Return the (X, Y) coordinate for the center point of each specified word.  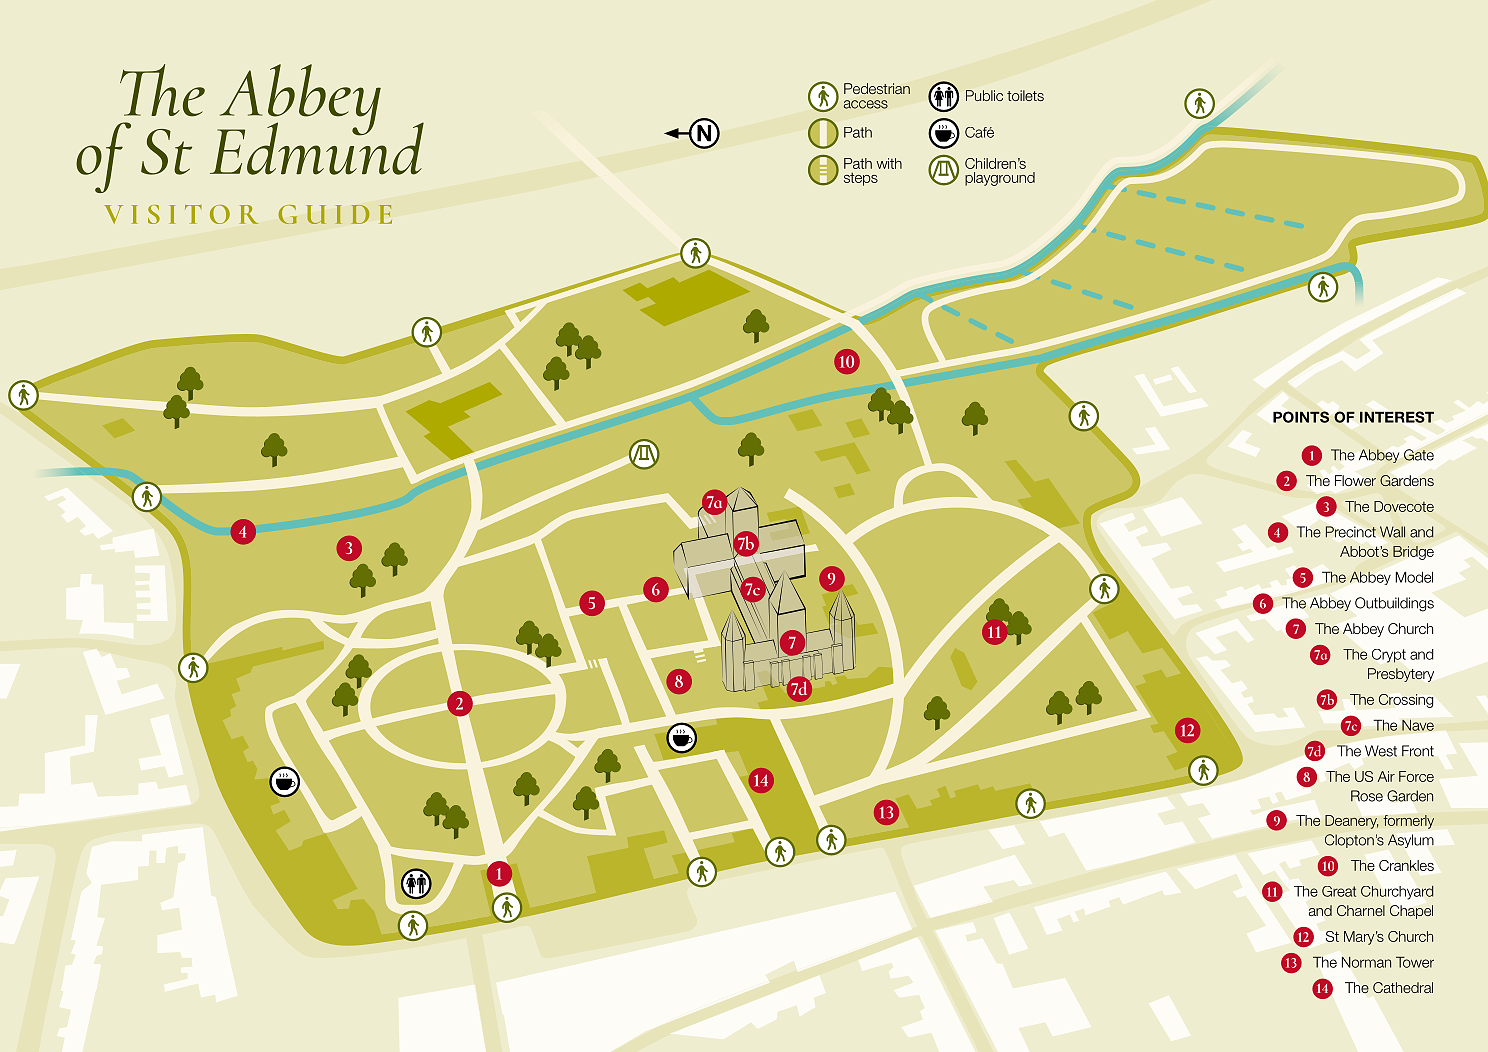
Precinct (1350, 532)
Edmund (317, 147)
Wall (1392, 532)
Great (1339, 891)
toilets (1025, 95)
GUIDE (335, 214)
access (866, 104)
